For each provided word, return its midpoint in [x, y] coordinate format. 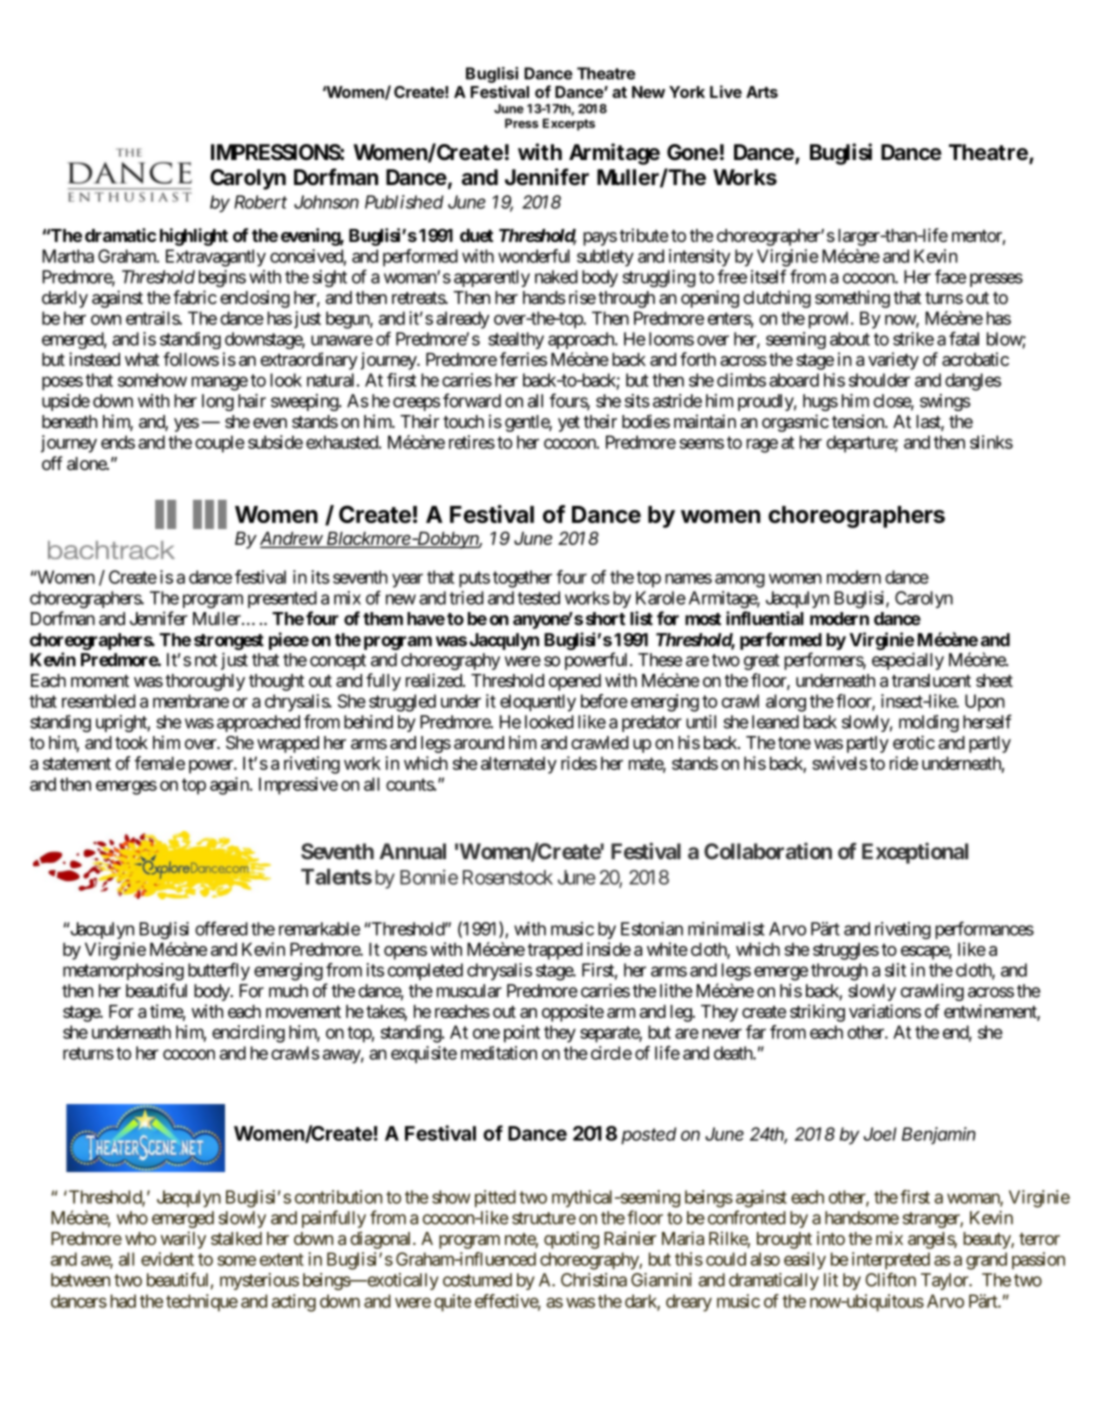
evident [167, 1259]
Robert [260, 202]
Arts [762, 92]
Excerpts [569, 124]
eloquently [538, 703]
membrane [191, 701]
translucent [931, 680]
